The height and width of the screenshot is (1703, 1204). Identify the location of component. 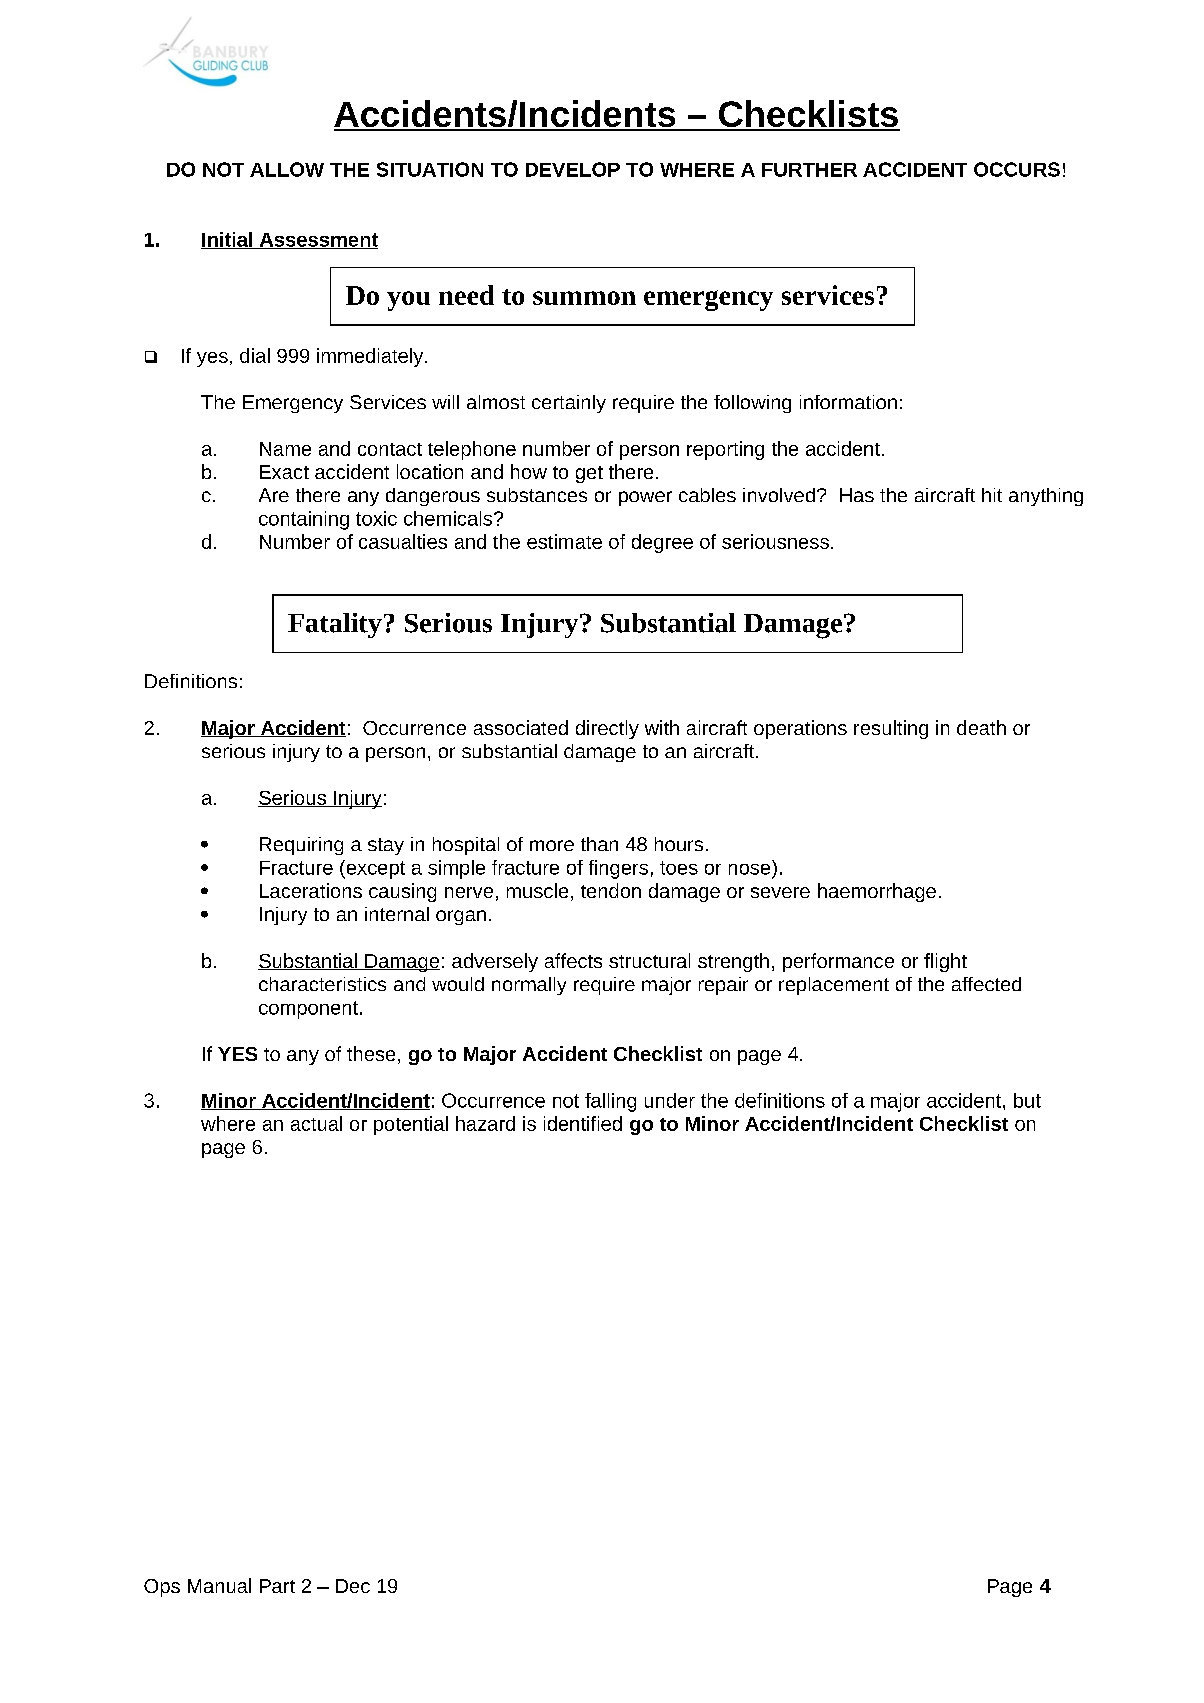
(308, 1010).
